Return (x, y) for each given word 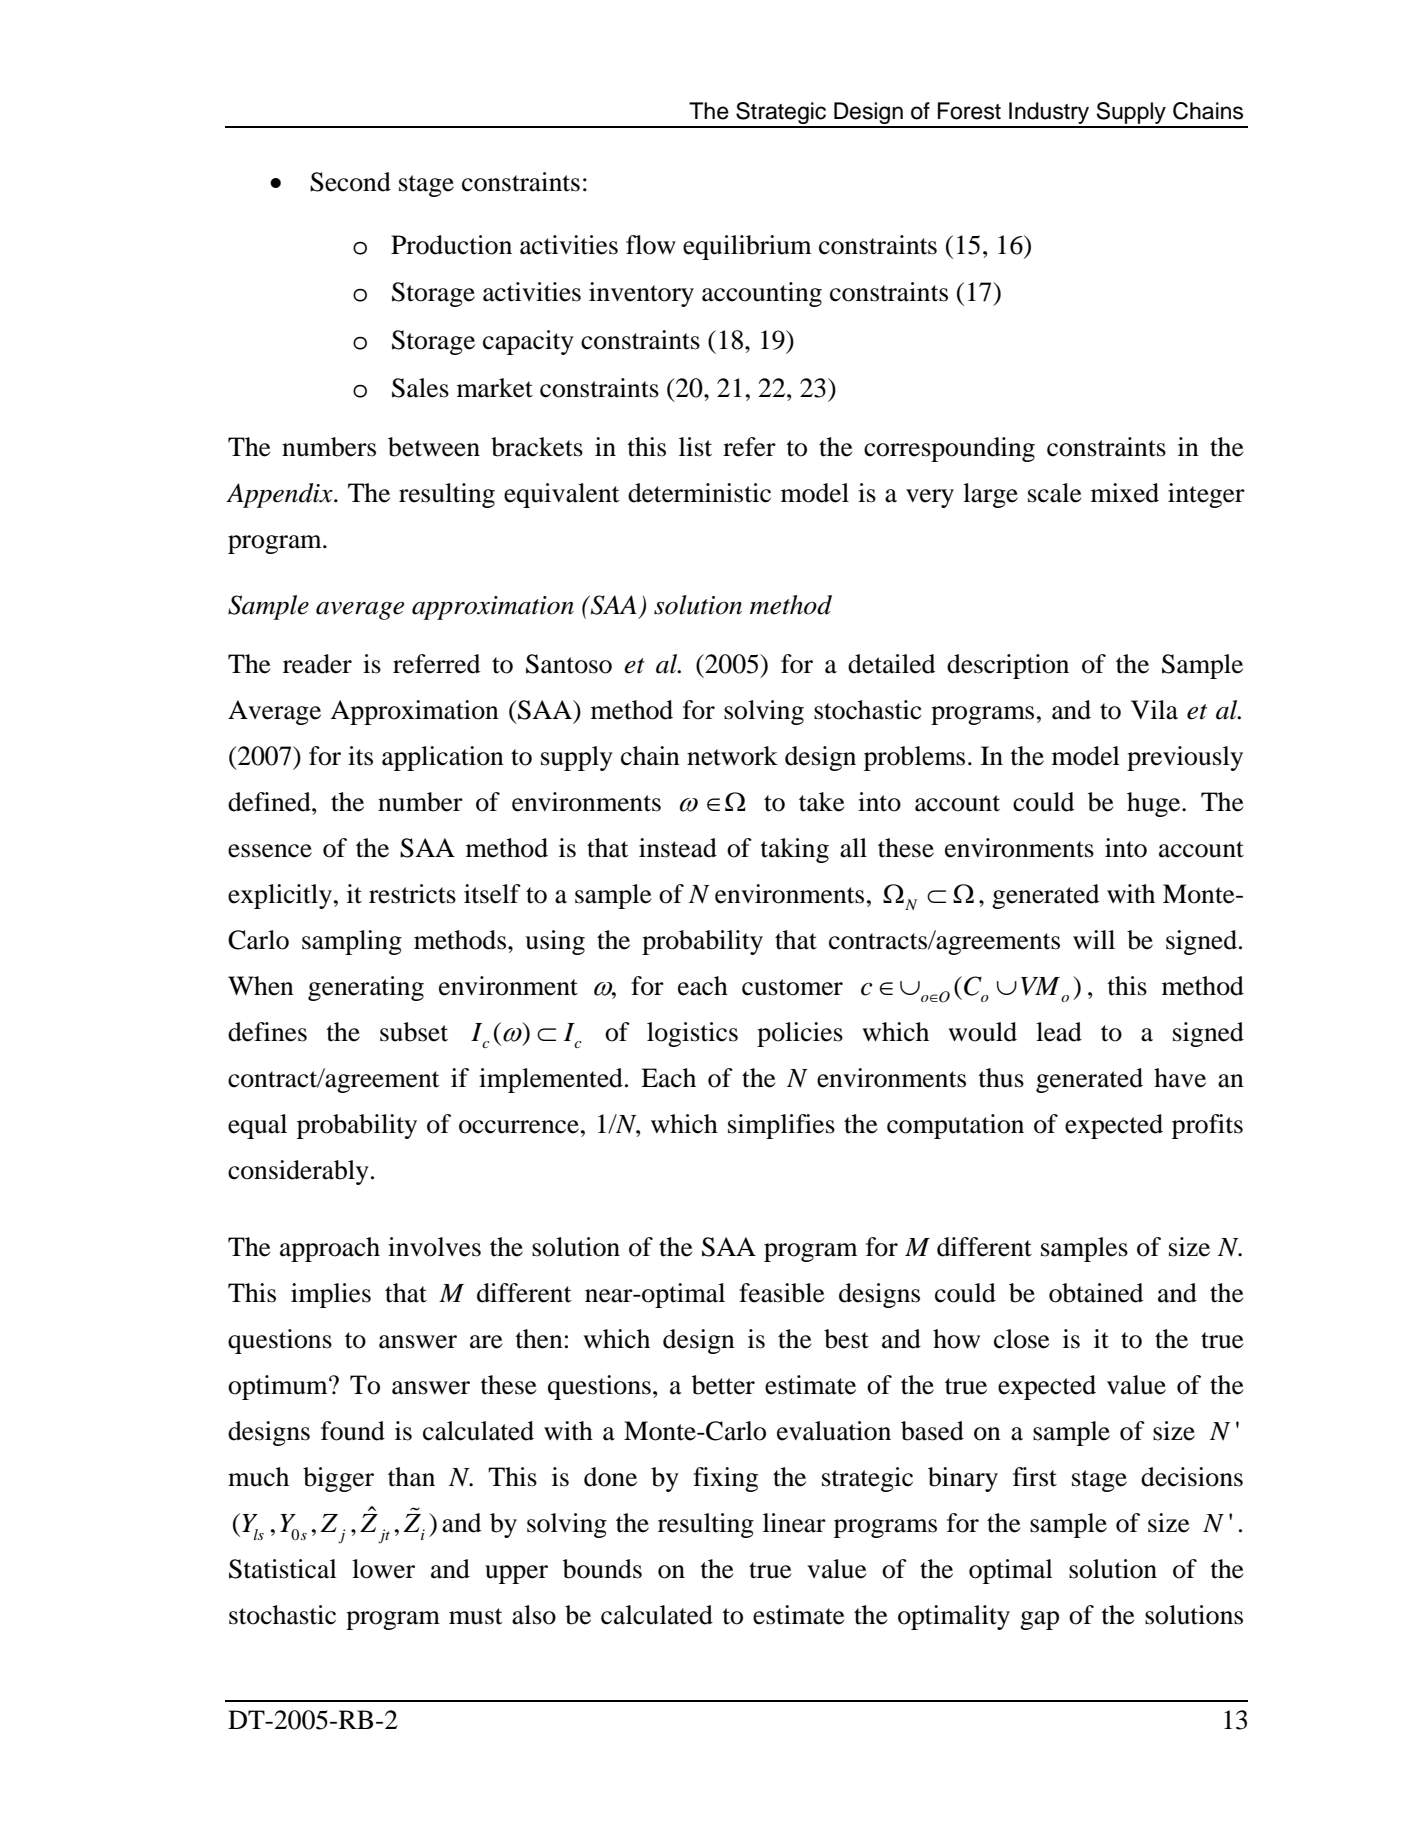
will (1094, 939)
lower (383, 1569)
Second (350, 182)
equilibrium (747, 247)
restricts (412, 894)
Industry (1049, 114)
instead (678, 848)
